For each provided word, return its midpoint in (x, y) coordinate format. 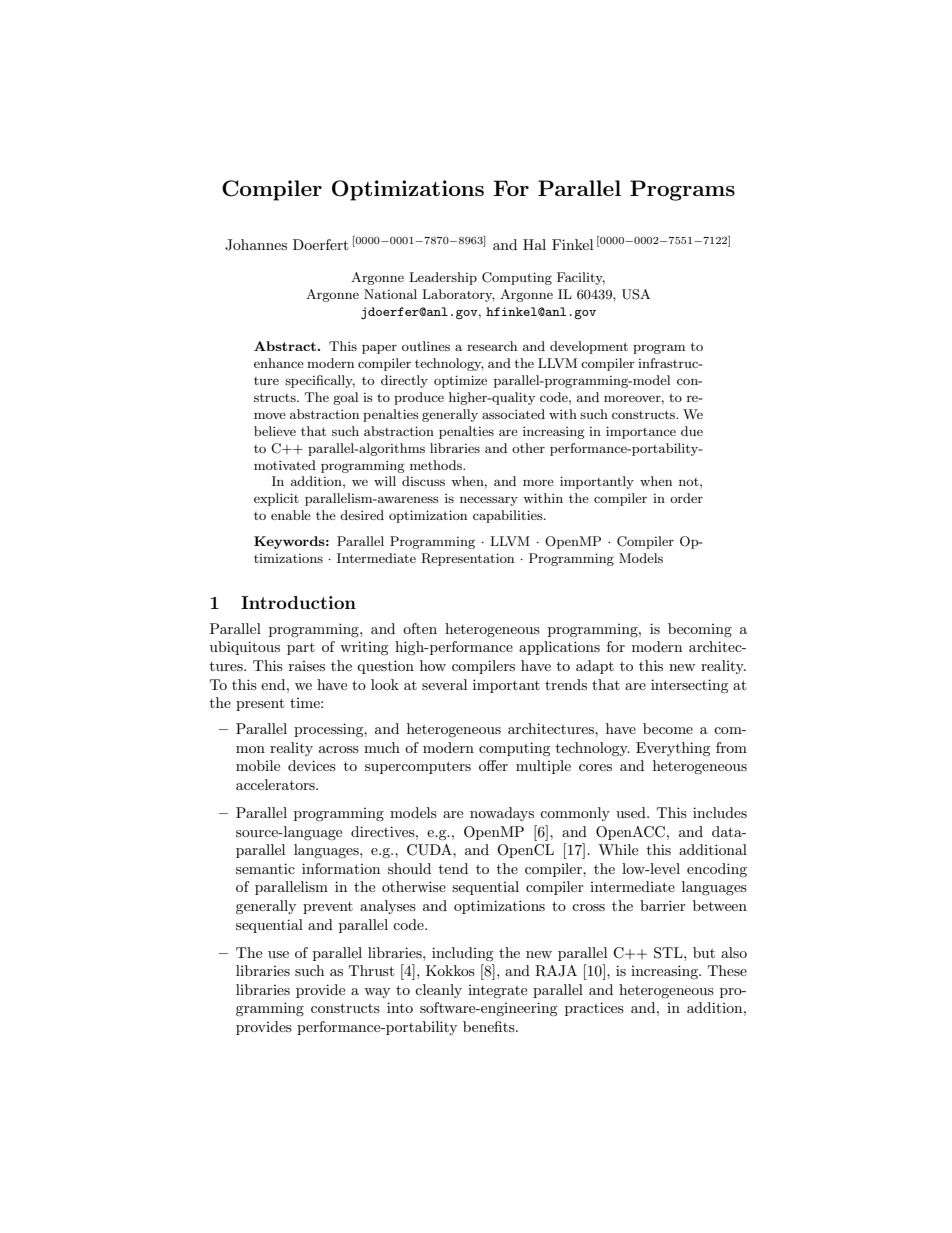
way (377, 993)
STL (669, 953)
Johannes (256, 245)
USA (636, 294)
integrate (497, 991)
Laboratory (458, 295)
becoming (700, 630)
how (433, 665)
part (301, 649)
